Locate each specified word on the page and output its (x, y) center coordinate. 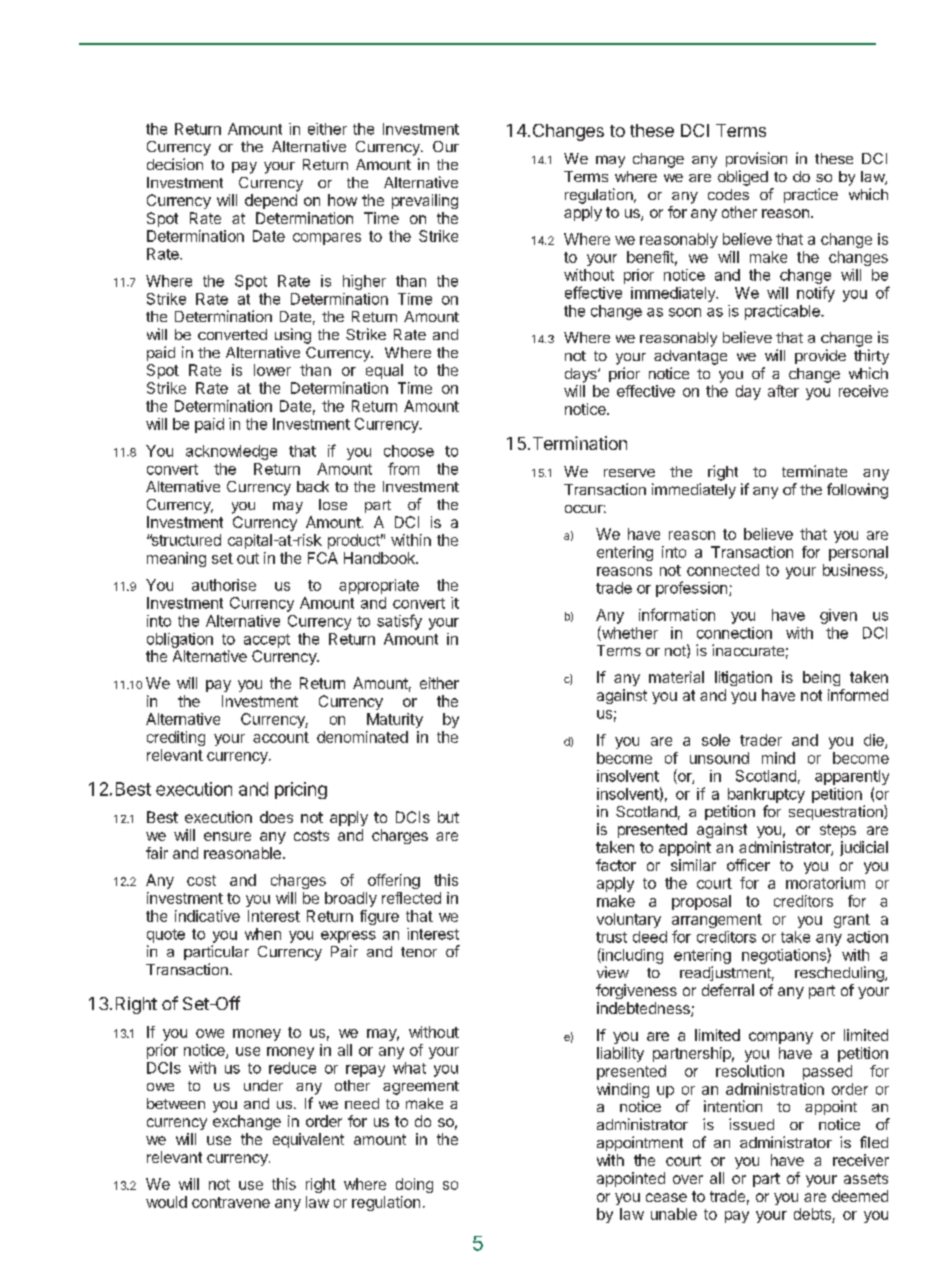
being (821, 678)
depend (271, 201)
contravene (231, 1202)
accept (267, 641)
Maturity (395, 720)
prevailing (425, 201)
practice (811, 195)
